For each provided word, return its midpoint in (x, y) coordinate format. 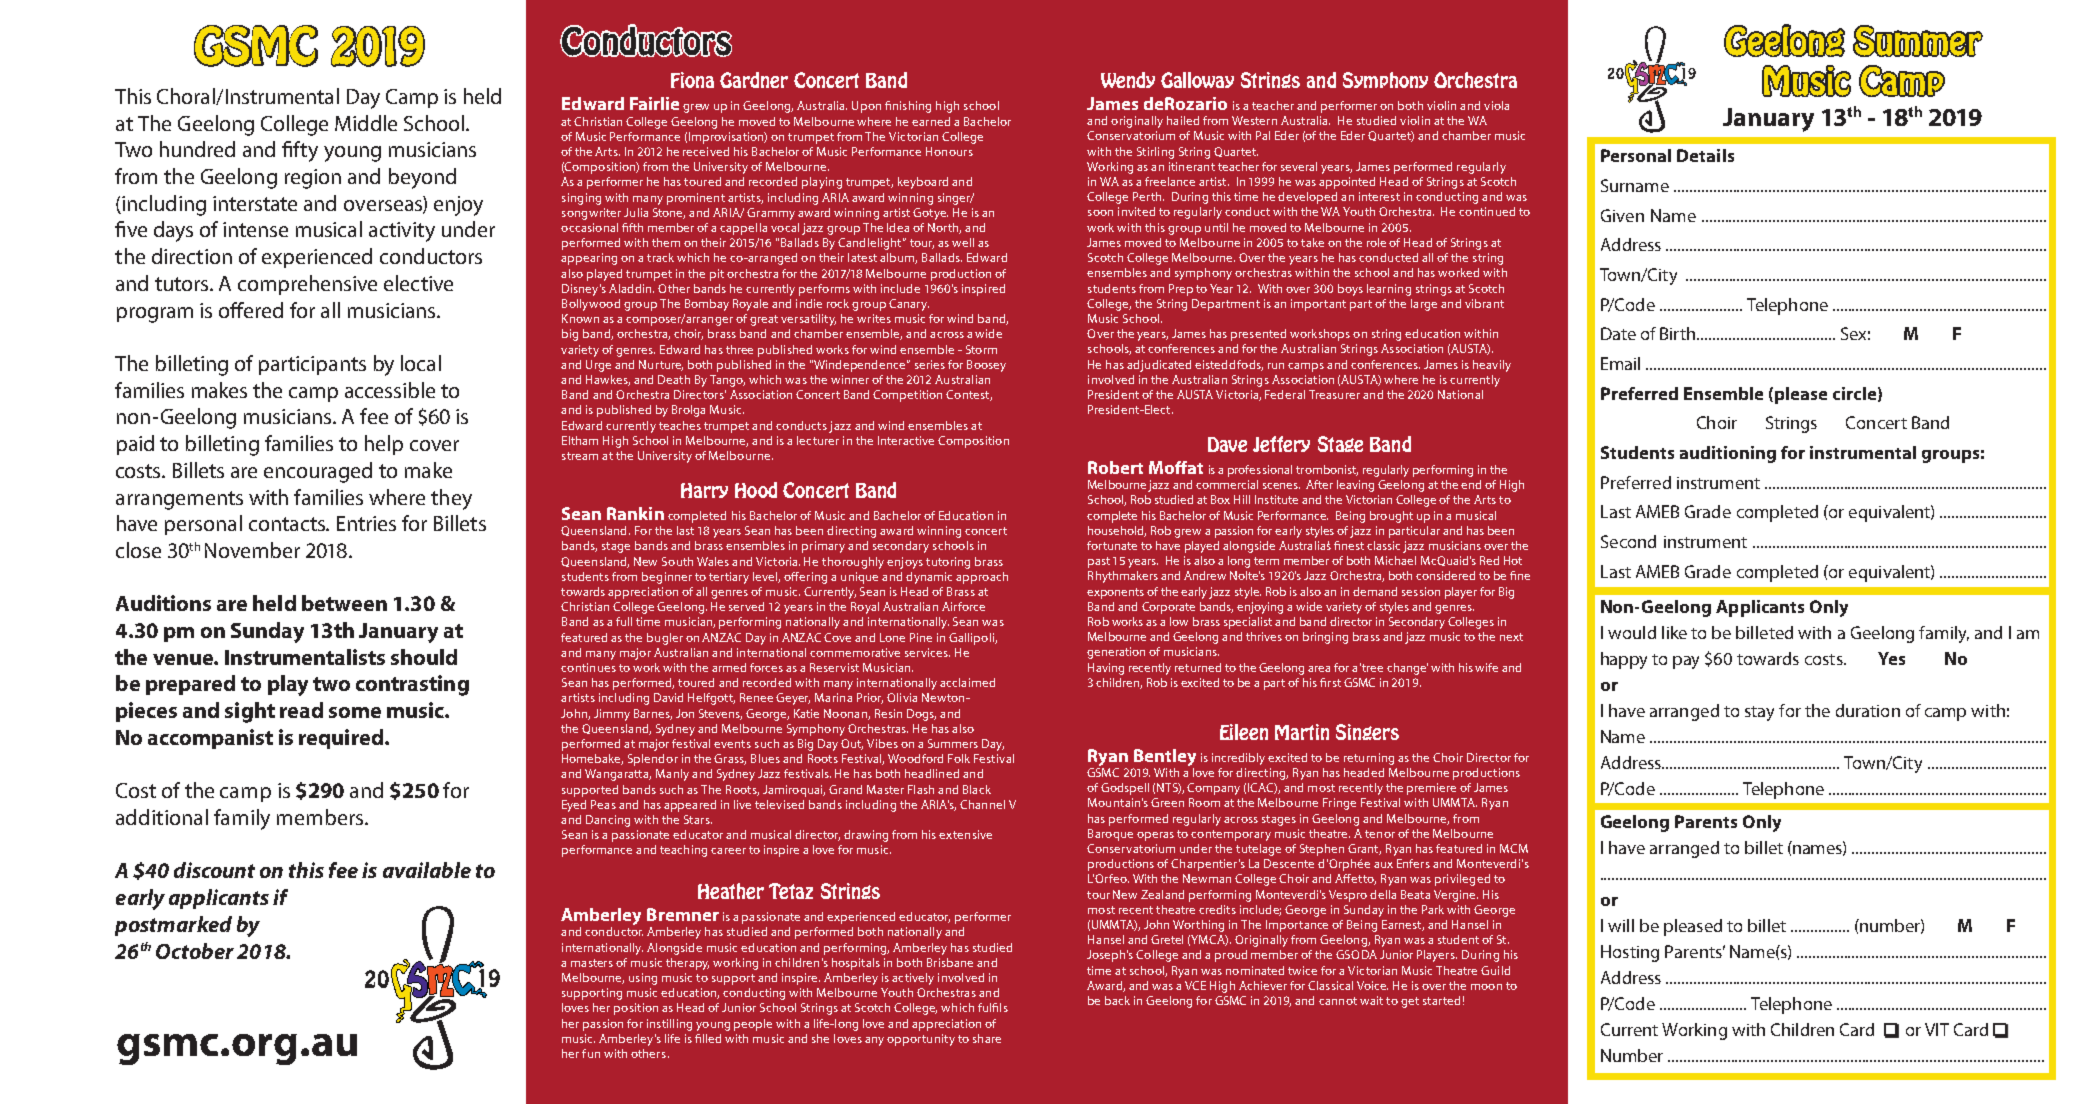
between (344, 603)
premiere (1431, 789)
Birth (1679, 333)
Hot (1513, 560)
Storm (981, 349)
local (421, 363)
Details (1705, 155)
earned (931, 121)
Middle (366, 123)
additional (162, 817)
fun (591, 1053)
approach (982, 578)
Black (977, 789)
